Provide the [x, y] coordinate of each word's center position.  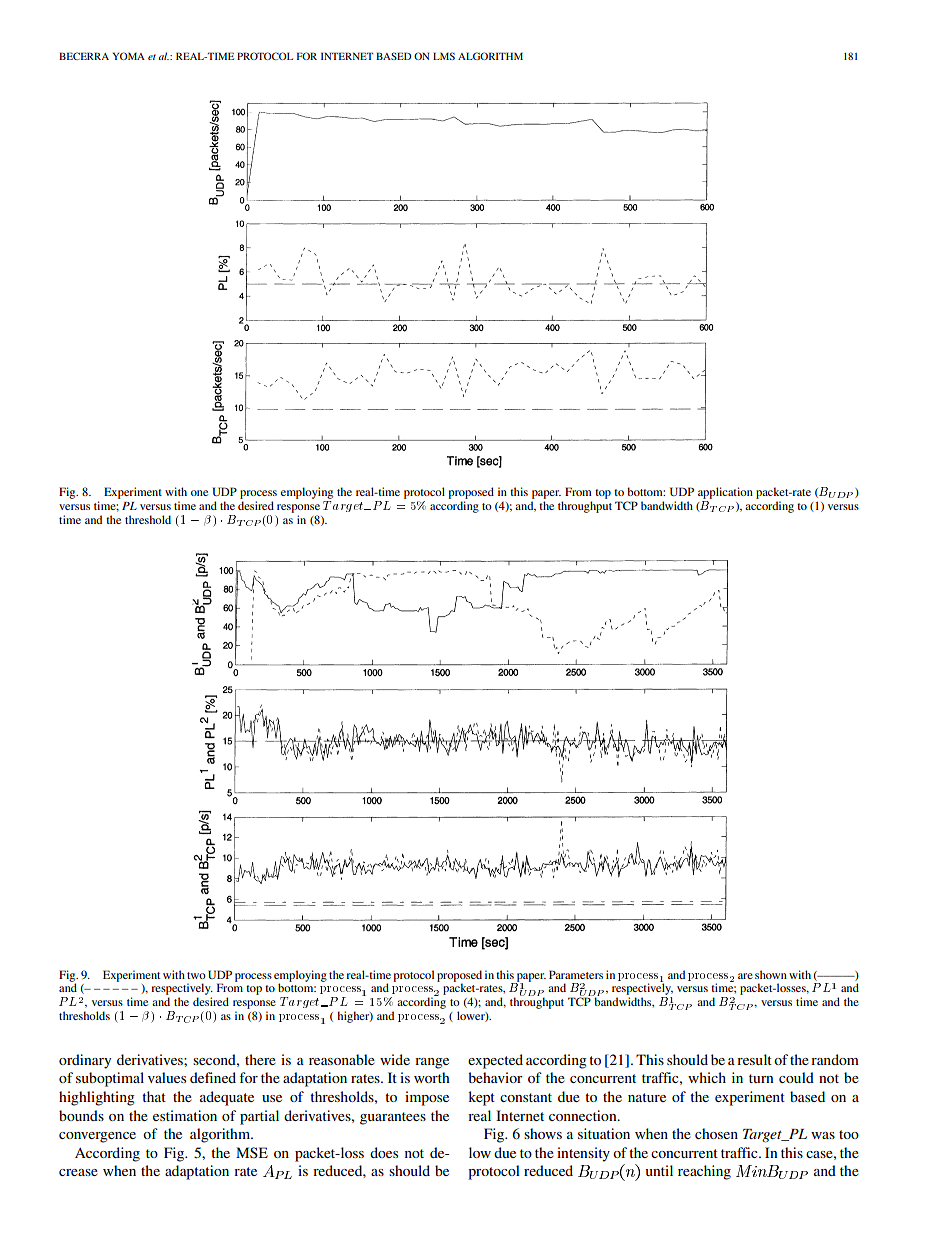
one [199, 493]
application [725, 493]
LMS [444, 56]
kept [481, 1098]
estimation [185, 1115]
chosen [716, 1133]
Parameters [576, 974]
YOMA [128, 56]
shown [771, 974]
